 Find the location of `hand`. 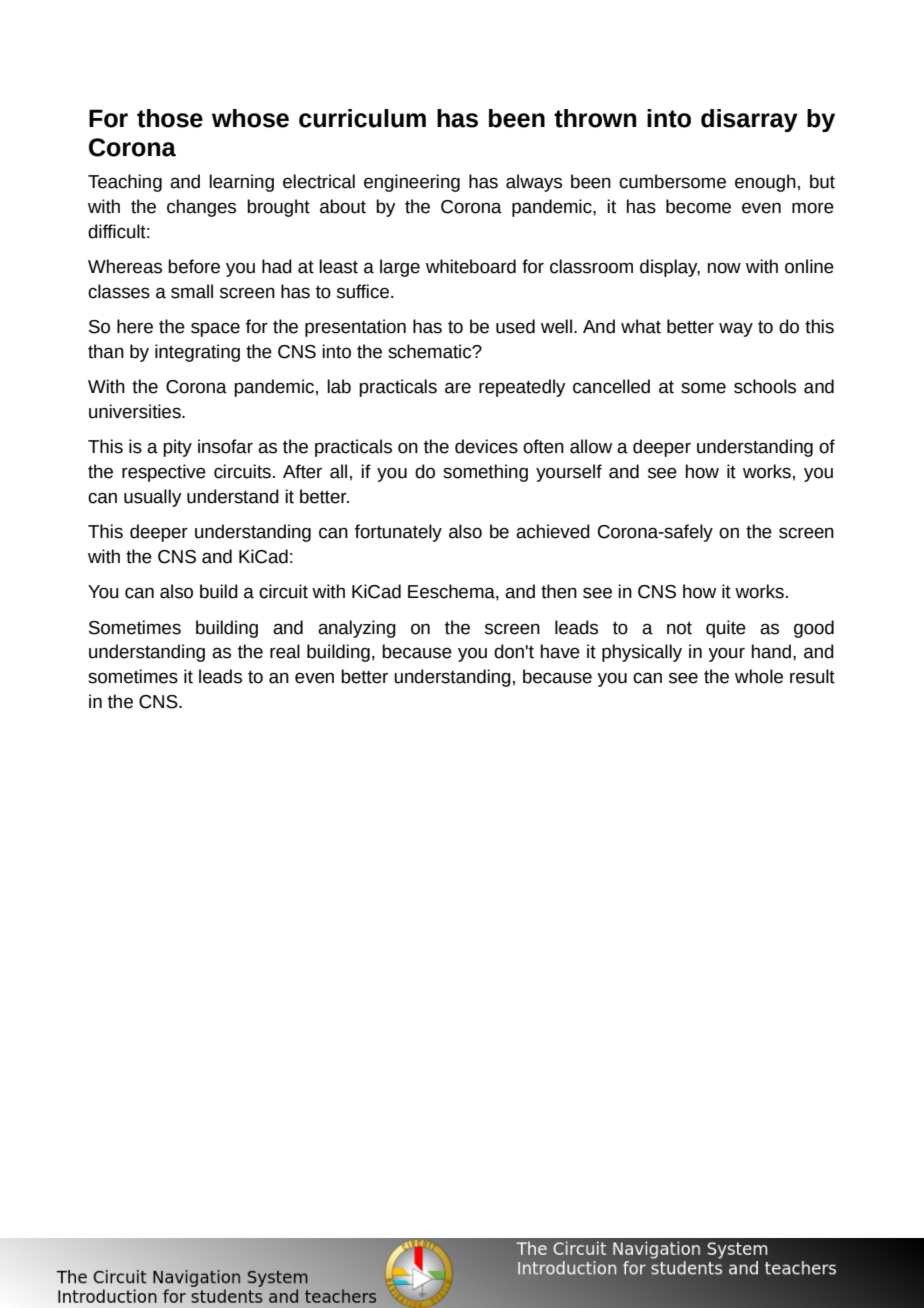

hand is located at coordinates (773, 651).
